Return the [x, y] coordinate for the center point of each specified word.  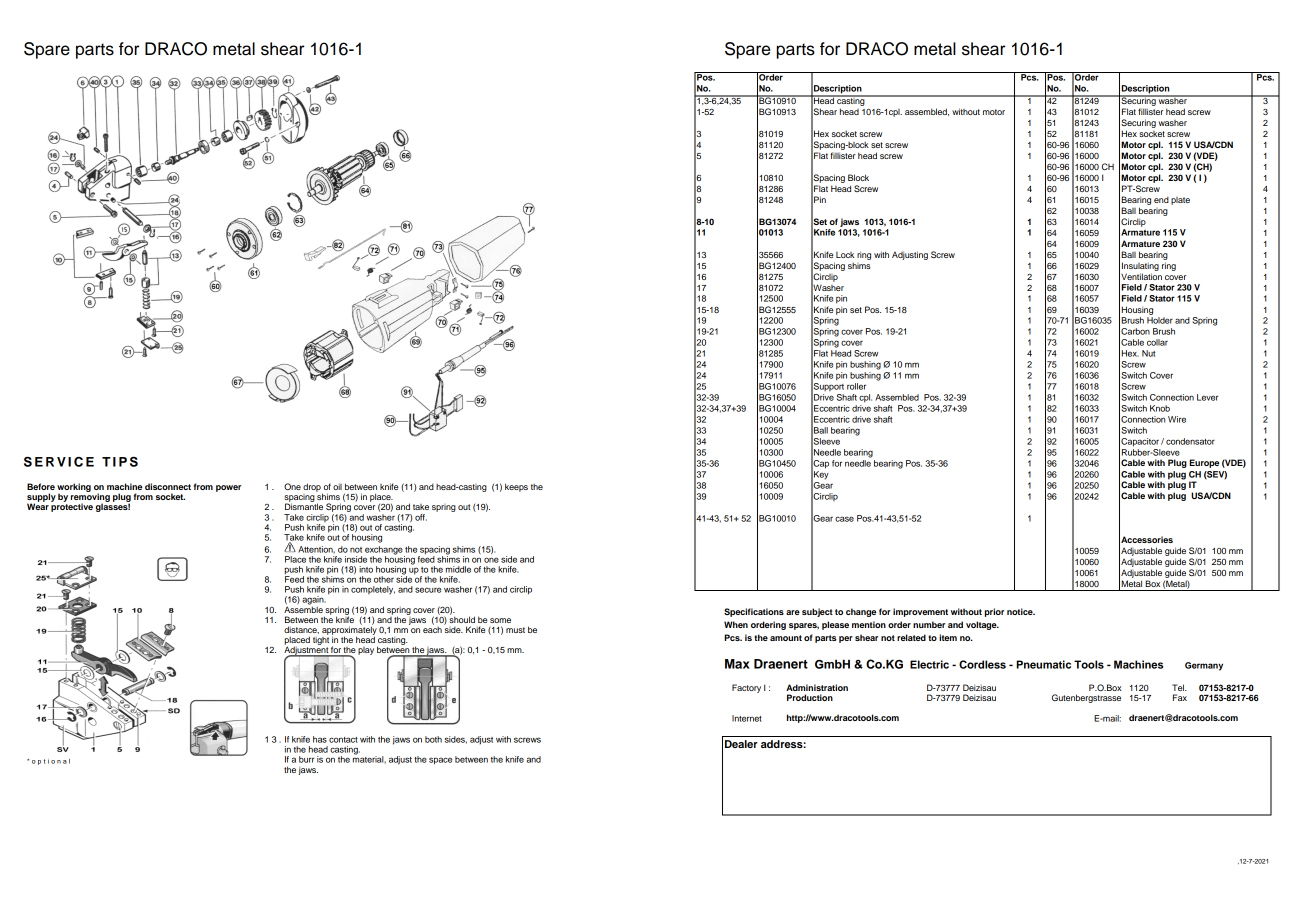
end [1161, 200]
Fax [1180, 697]
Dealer [741, 744]
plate [1180, 201]
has [320, 739]
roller [856, 386]
